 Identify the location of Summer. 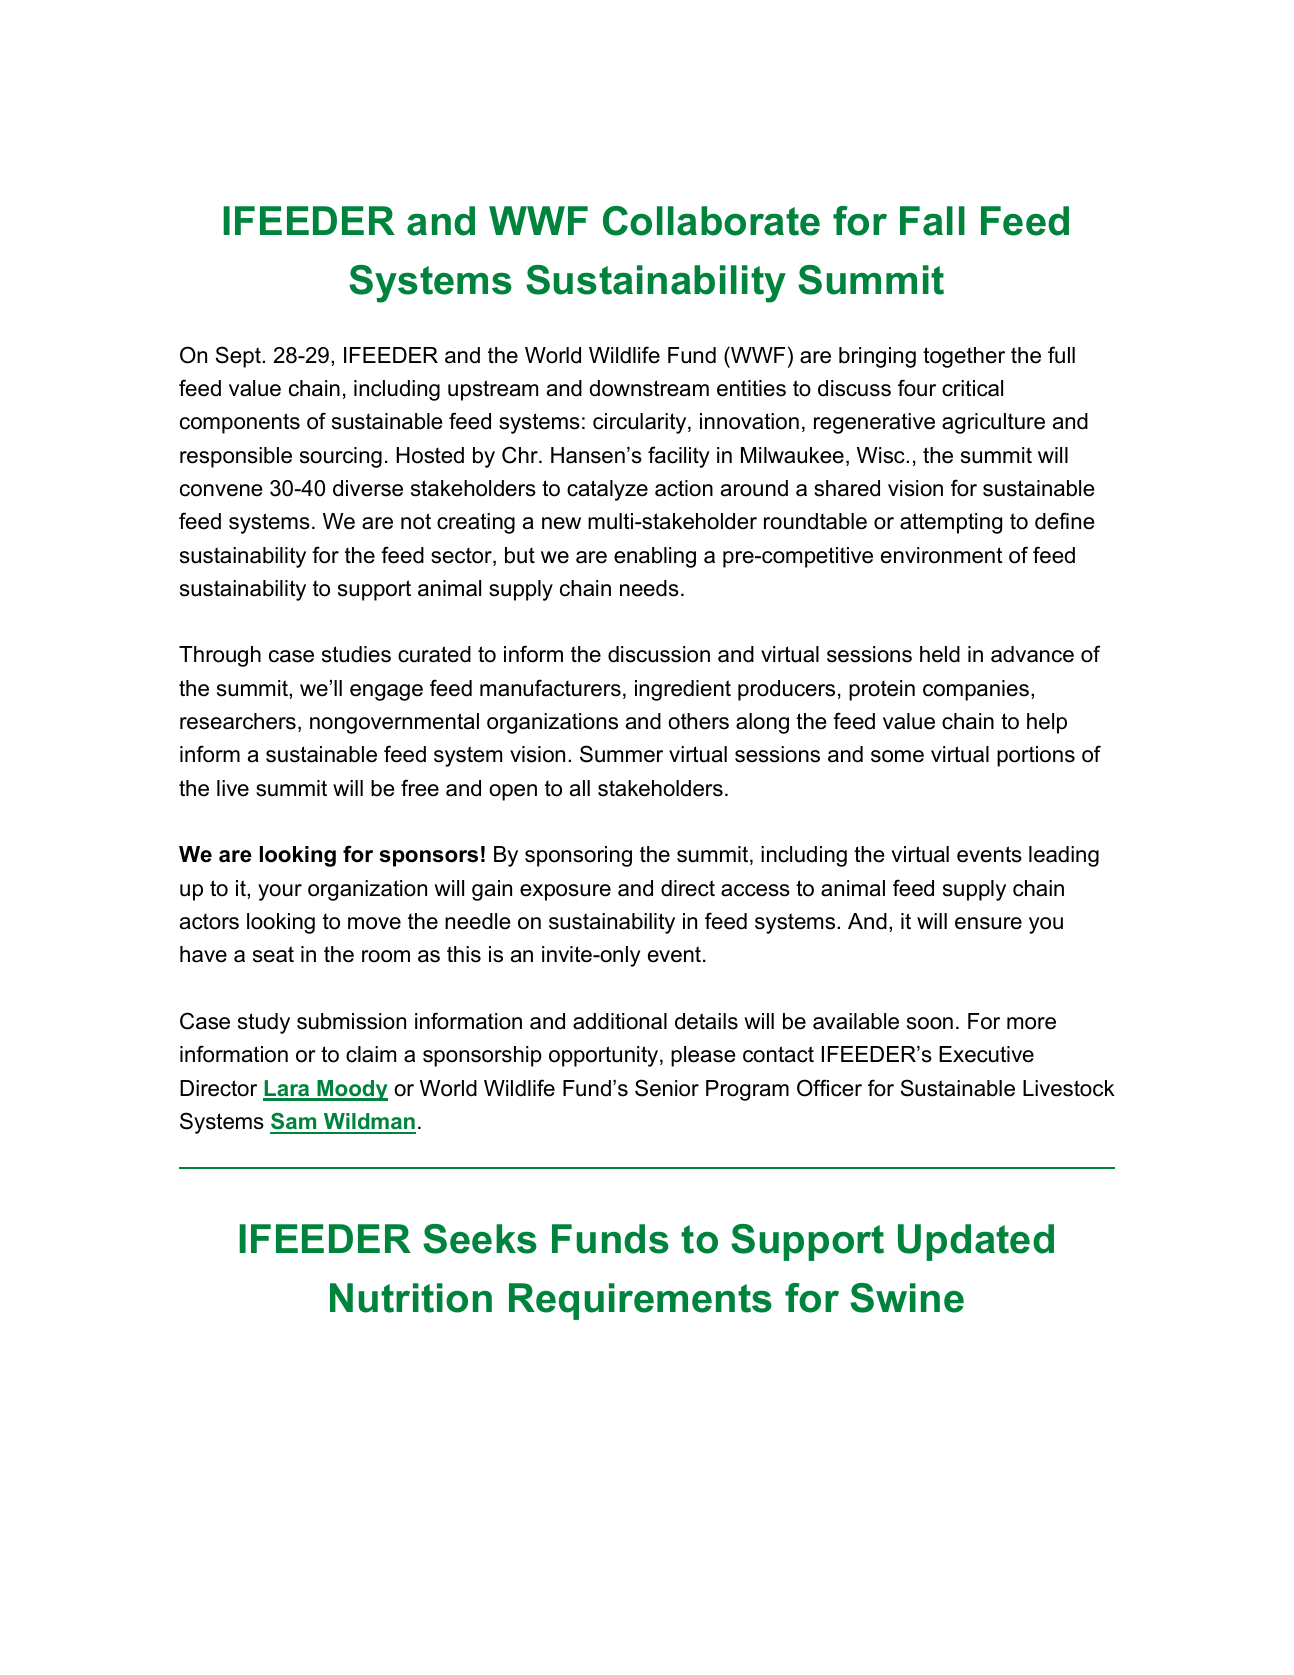
(621, 754).
